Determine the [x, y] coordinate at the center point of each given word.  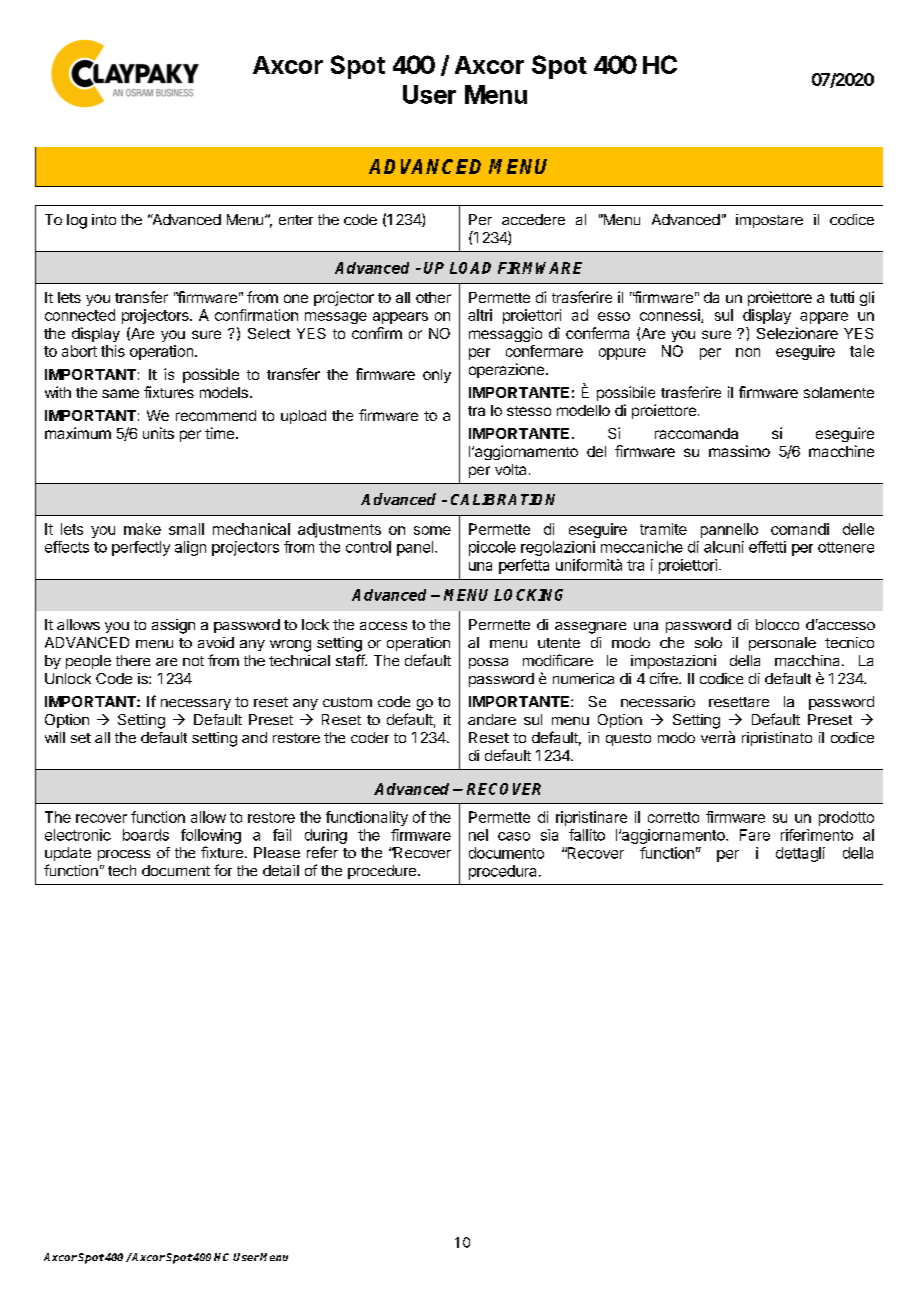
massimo [739, 451]
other [433, 297]
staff [351, 660]
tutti [842, 297]
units [158, 433]
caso [514, 836]
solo [708, 642]
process [124, 855]
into [104, 219]
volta [510, 469]
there [133, 660]
